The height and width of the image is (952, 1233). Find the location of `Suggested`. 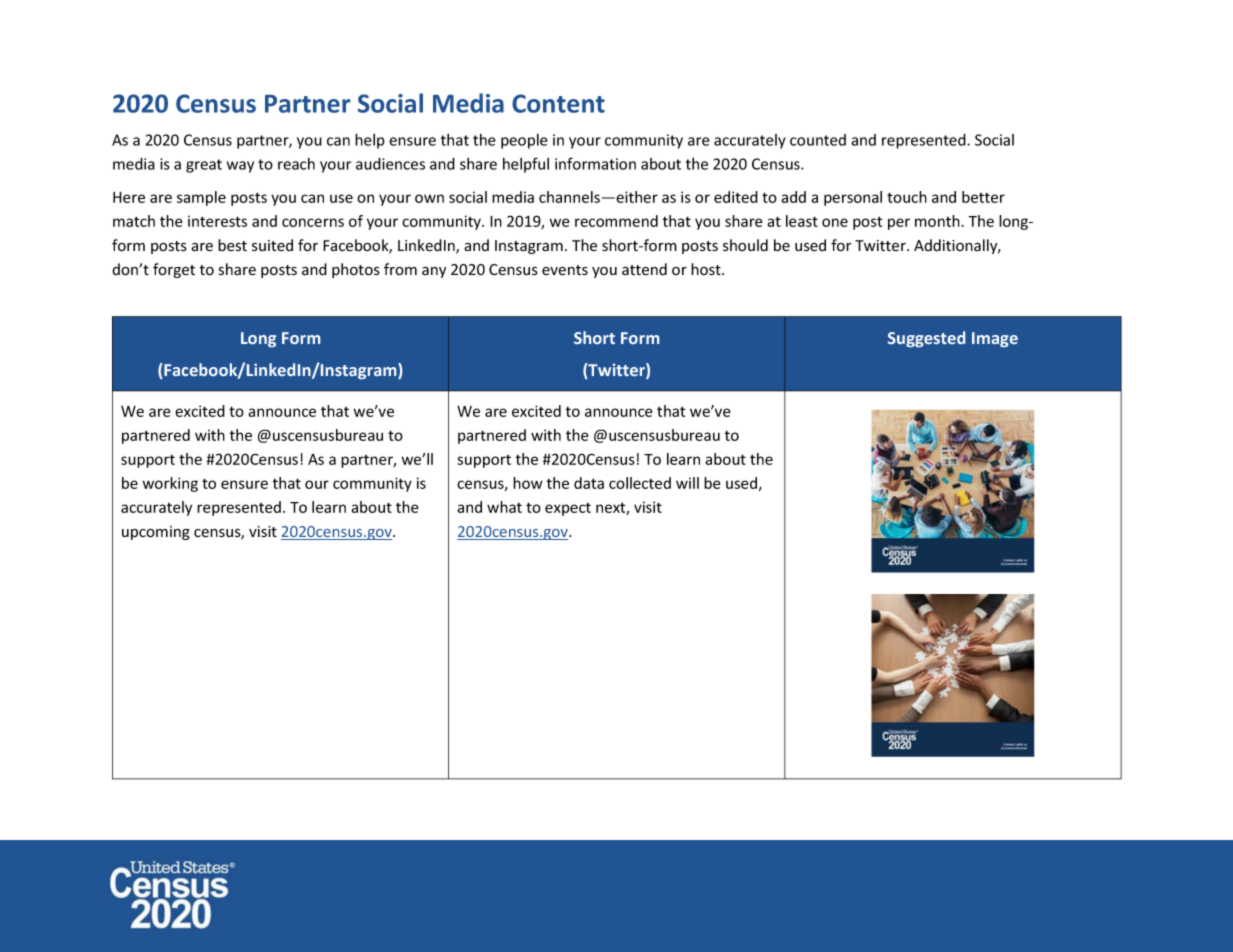

Suggested is located at coordinates (926, 339).
